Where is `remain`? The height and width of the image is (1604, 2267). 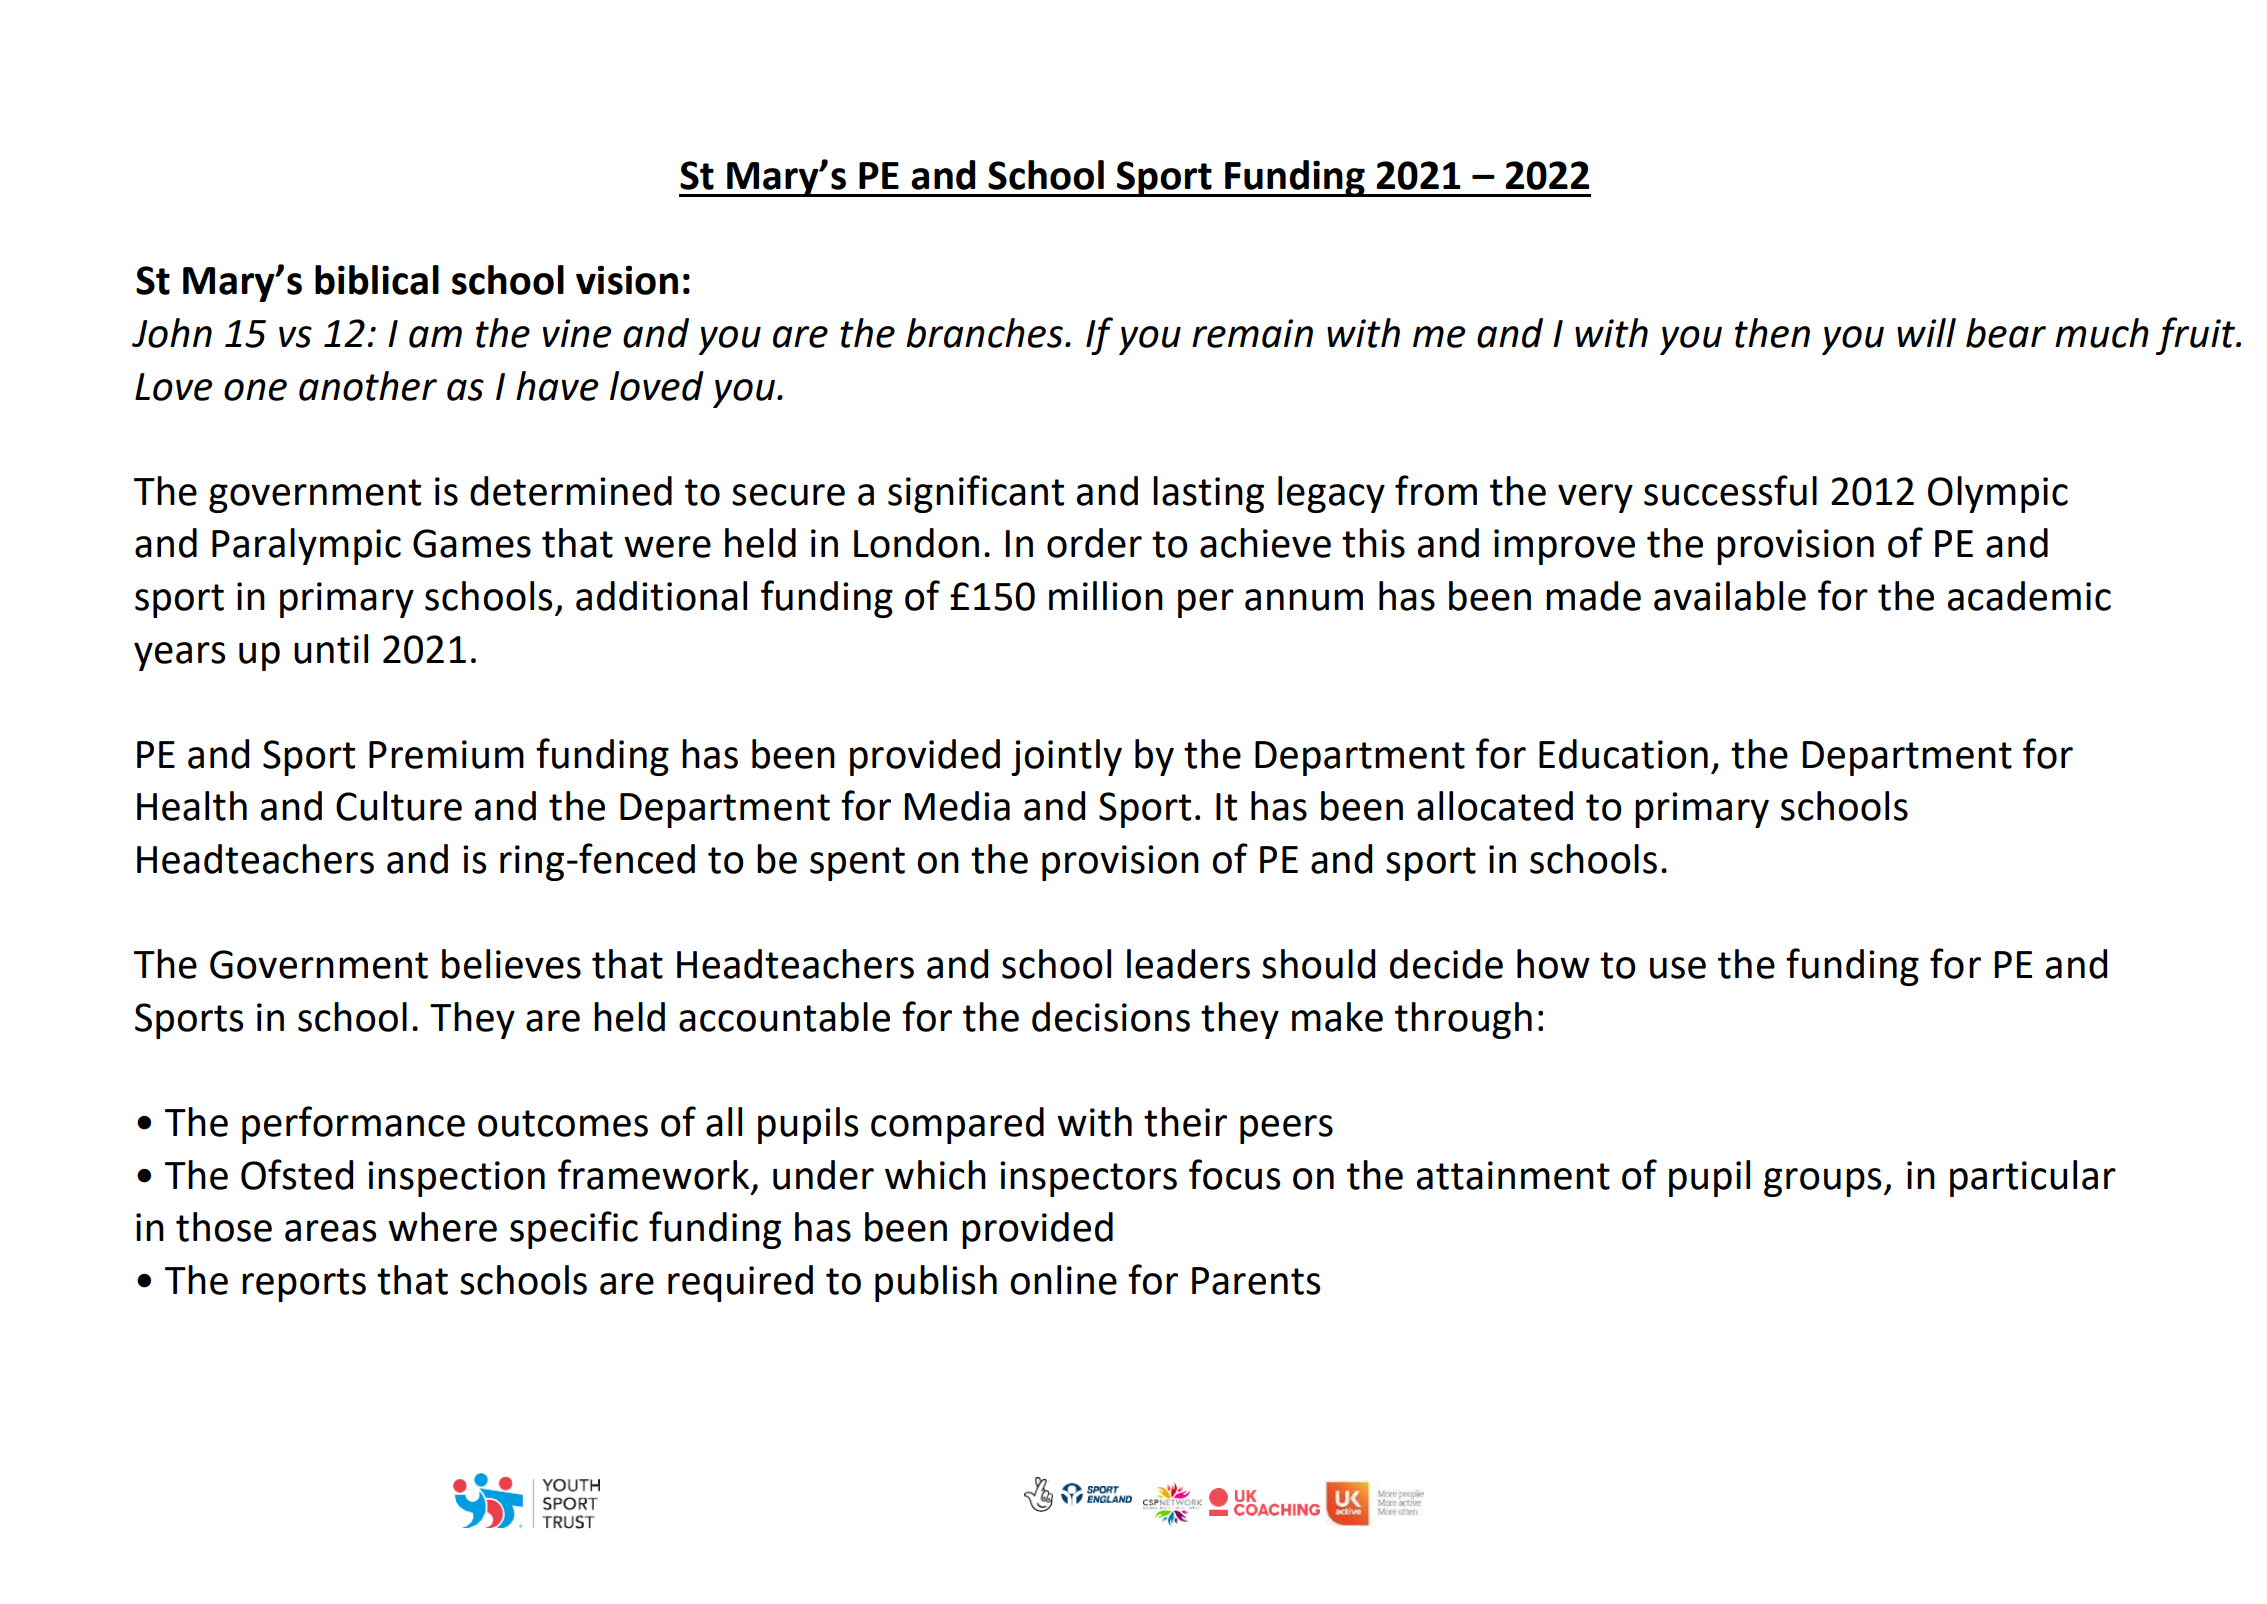
remain is located at coordinates (1252, 333).
